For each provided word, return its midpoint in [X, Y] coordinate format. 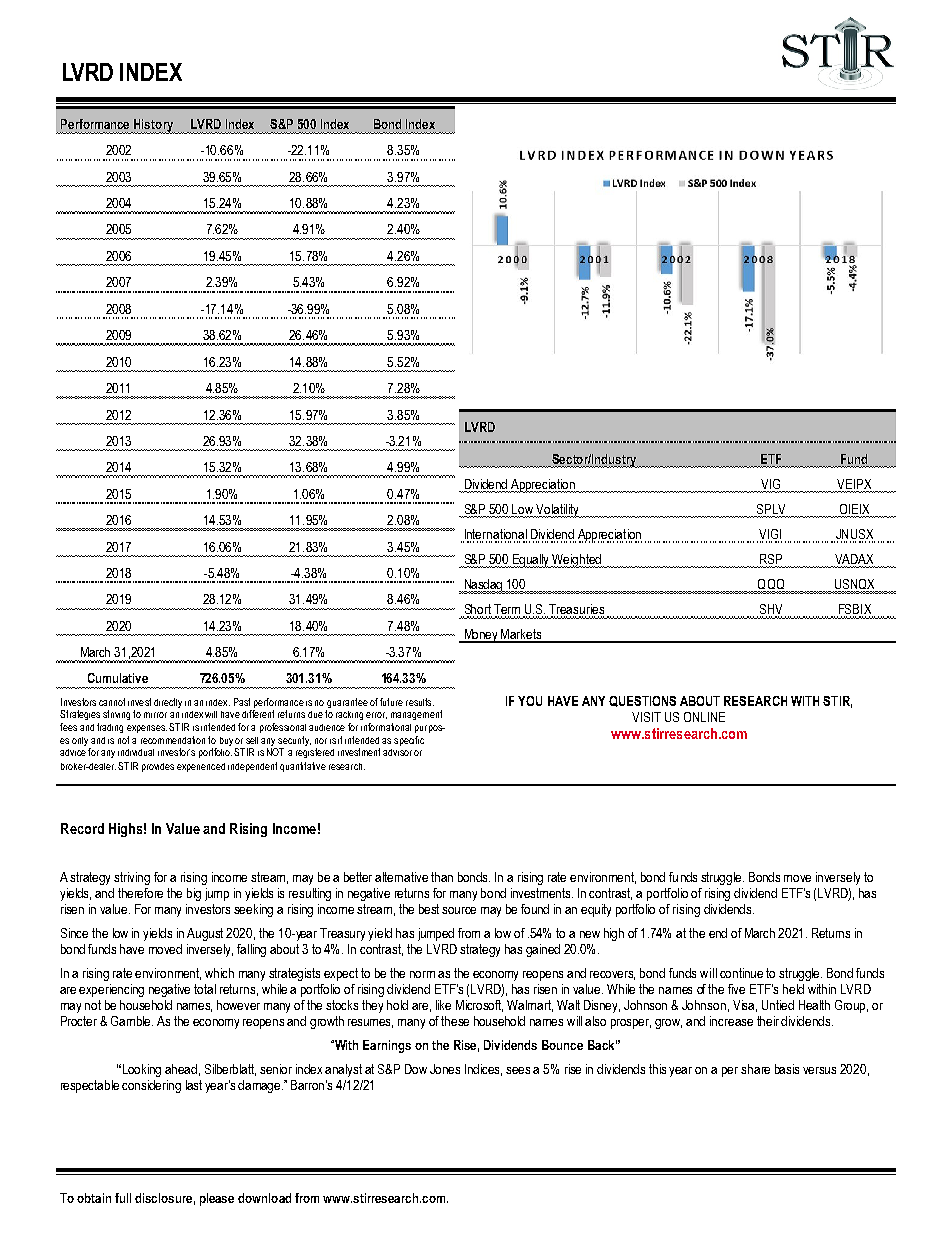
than [442, 877]
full [123, 1198]
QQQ [771, 585]
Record [82, 828]
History [154, 126]
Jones [445, 1069]
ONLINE [704, 717]
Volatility [558, 511]
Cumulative [118, 678]
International [495, 535]
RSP [769, 560]
